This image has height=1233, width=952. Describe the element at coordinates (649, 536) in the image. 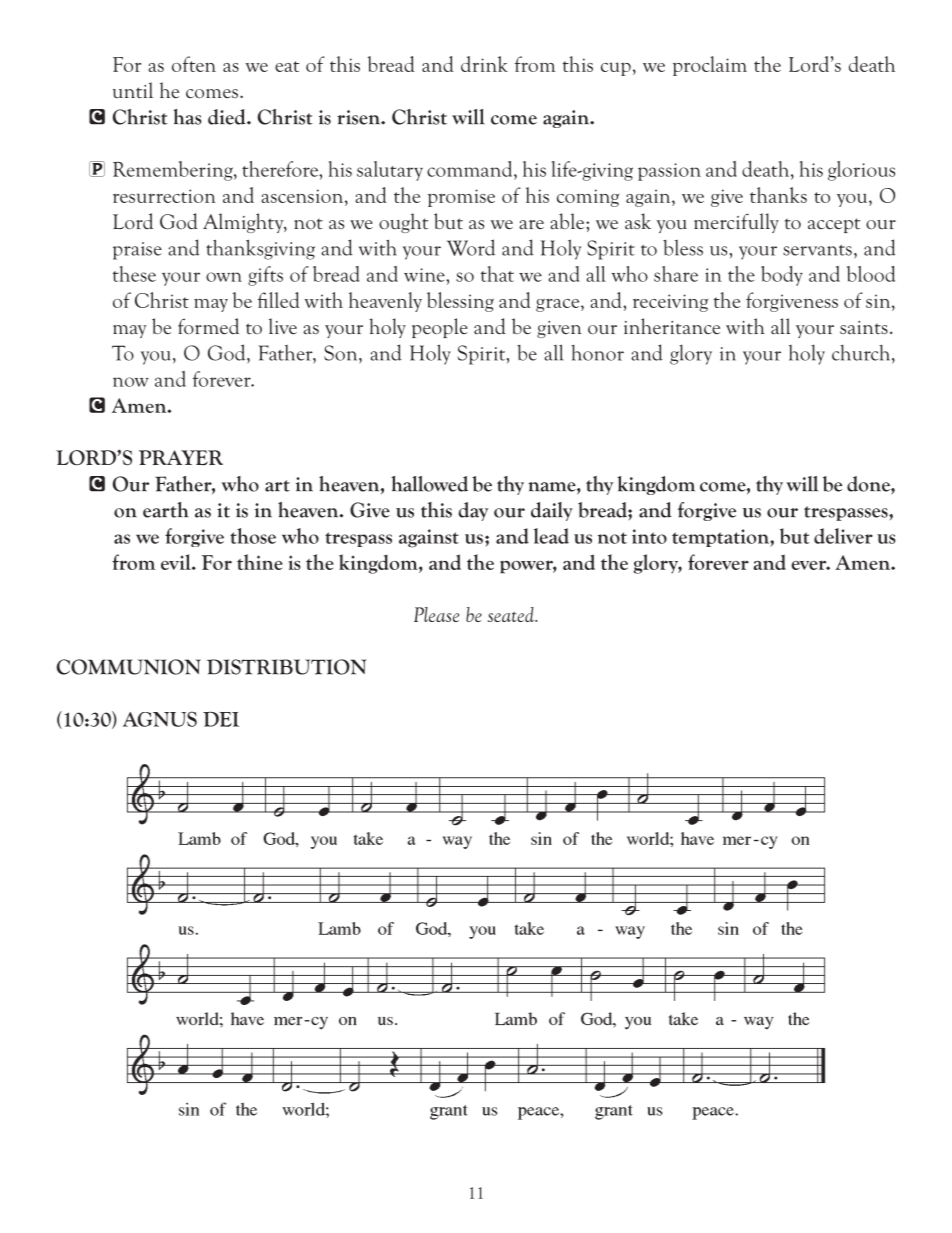

I see `into` at that location.
